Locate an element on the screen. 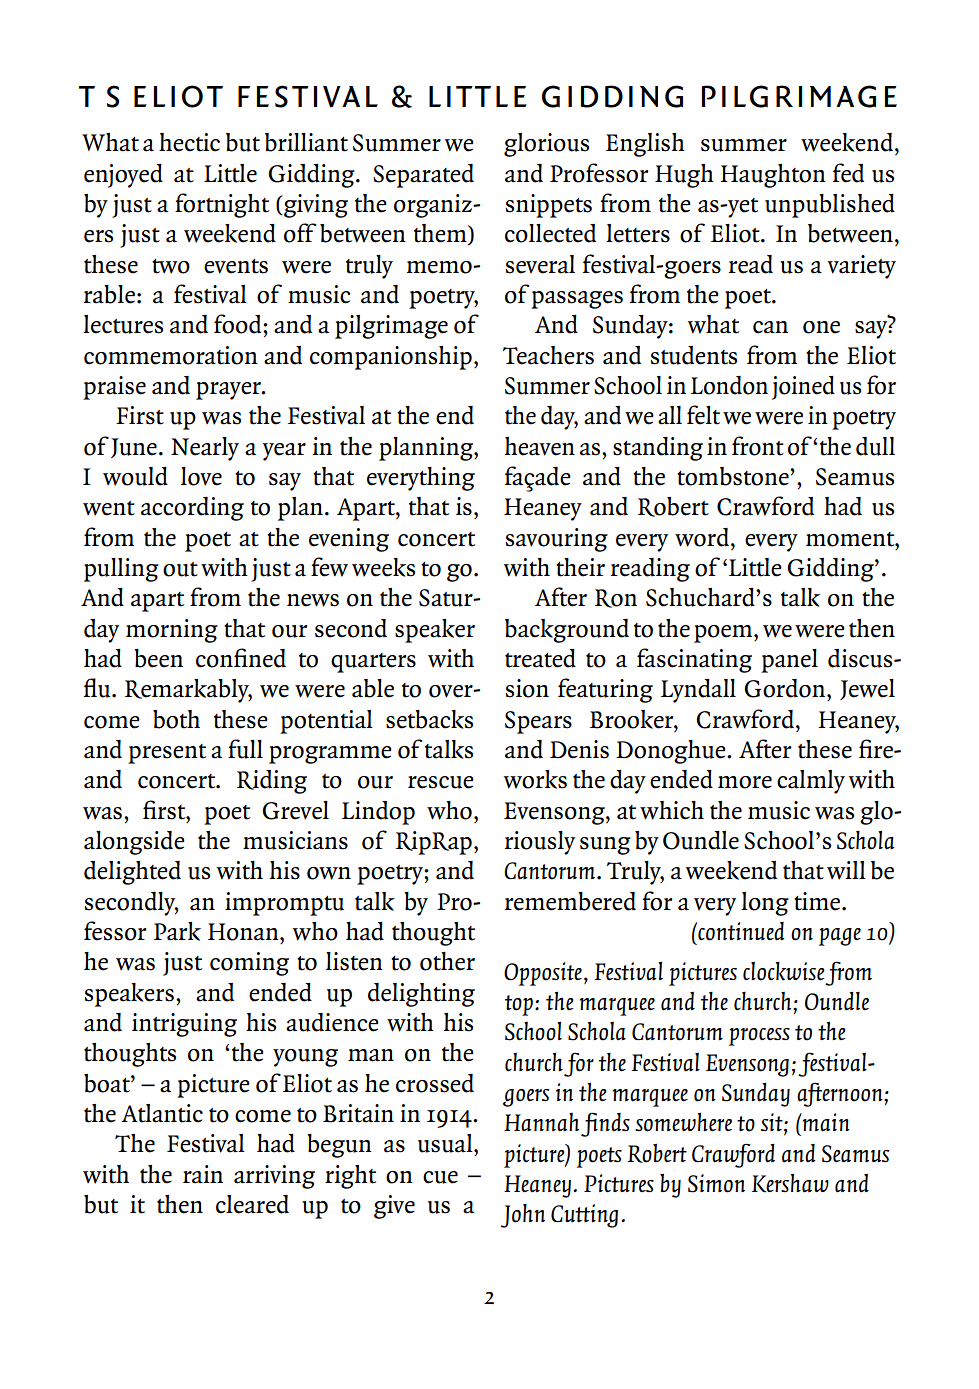  hectic is located at coordinates (189, 142).
